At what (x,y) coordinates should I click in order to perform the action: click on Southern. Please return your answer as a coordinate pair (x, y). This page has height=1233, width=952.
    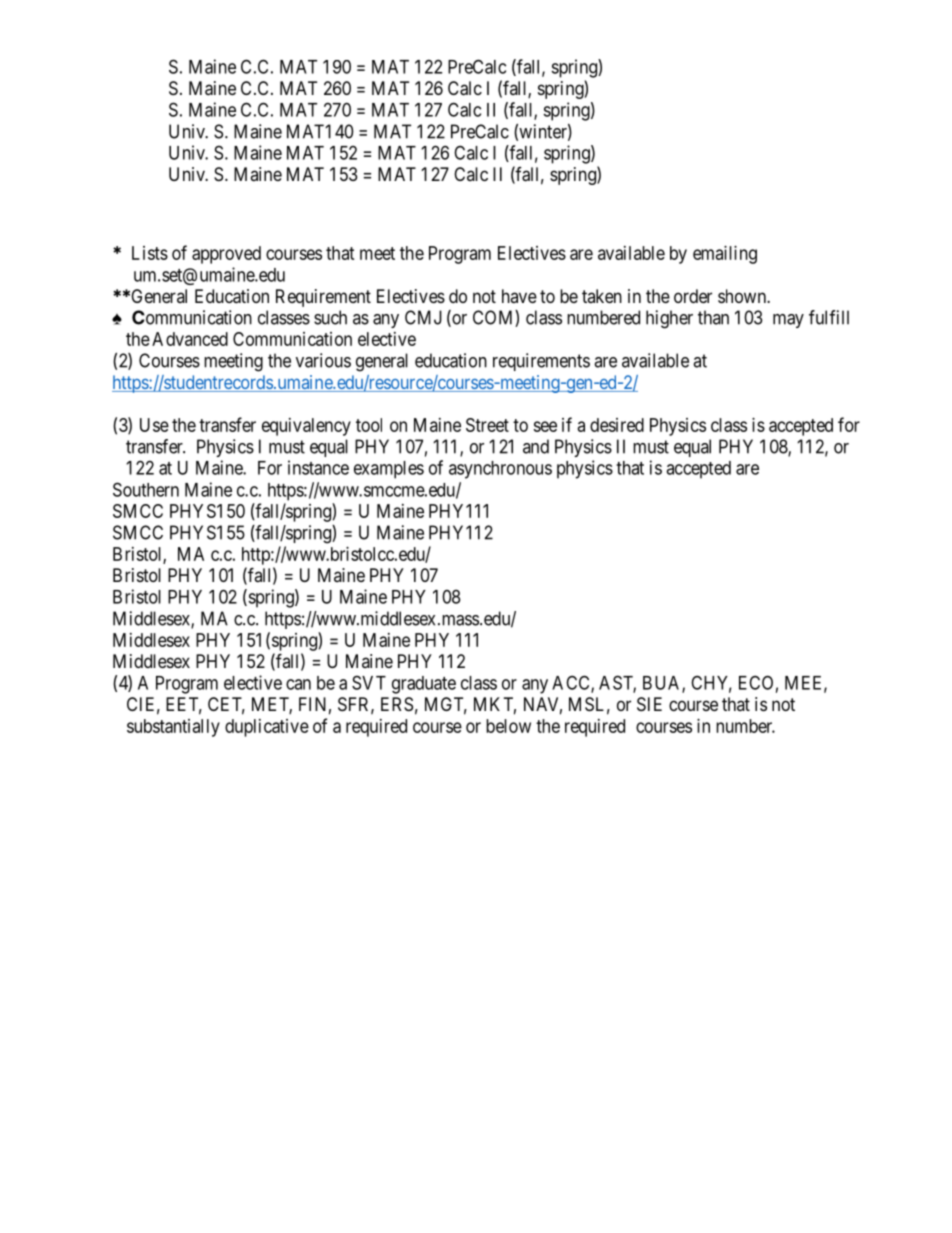
    Looking at the image, I should click on (146, 489).
